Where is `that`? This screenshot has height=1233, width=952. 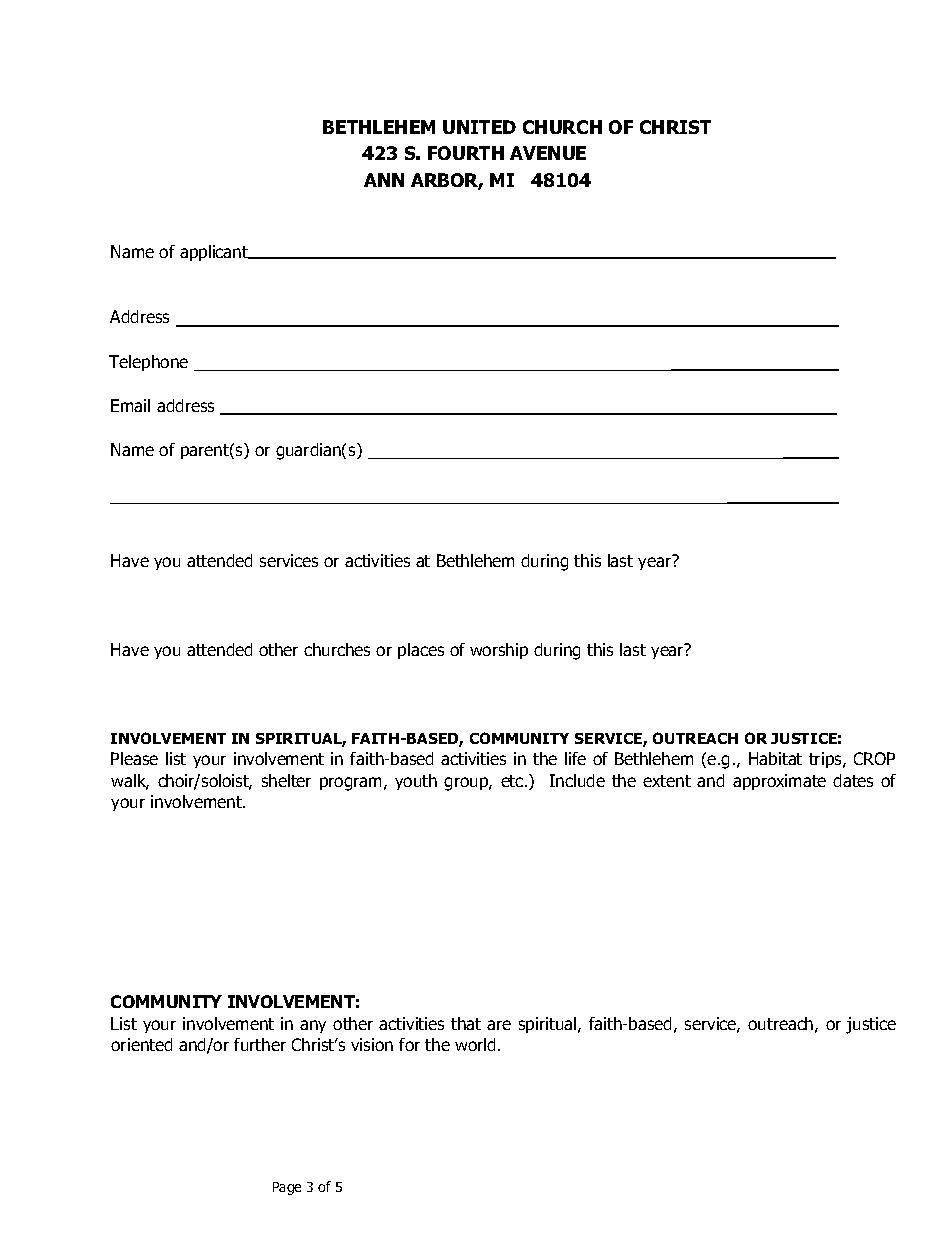 that is located at coordinates (466, 1023).
